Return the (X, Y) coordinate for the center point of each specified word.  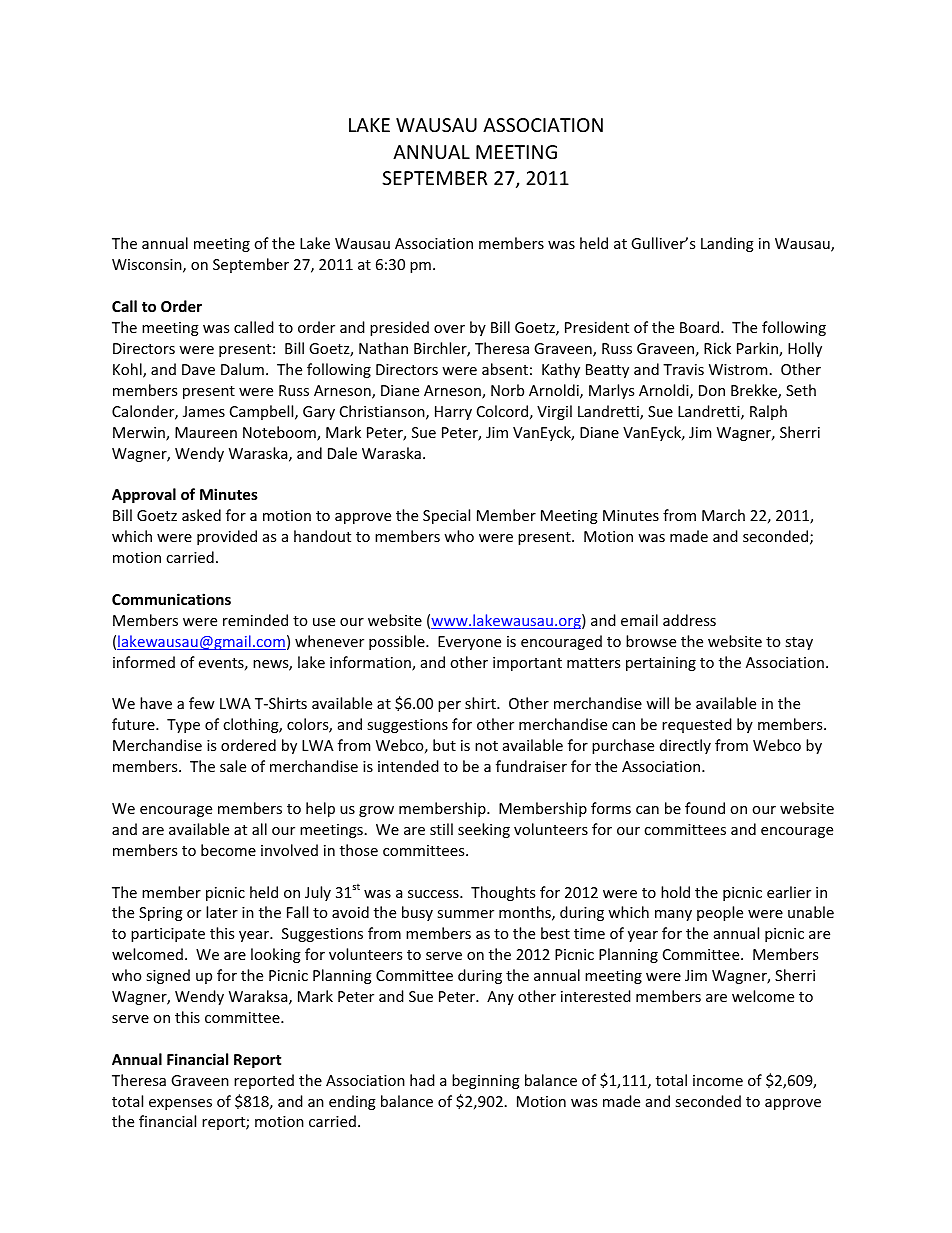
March (723, 515)
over (449, 329)
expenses (180, 1104)
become (228, 850)
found (705, 808)
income (718, 1080)
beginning (486, 1081)
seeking (484, 830)
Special (446, 516)
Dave (198, 369)
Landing (727, 244)
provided (227, 537)
